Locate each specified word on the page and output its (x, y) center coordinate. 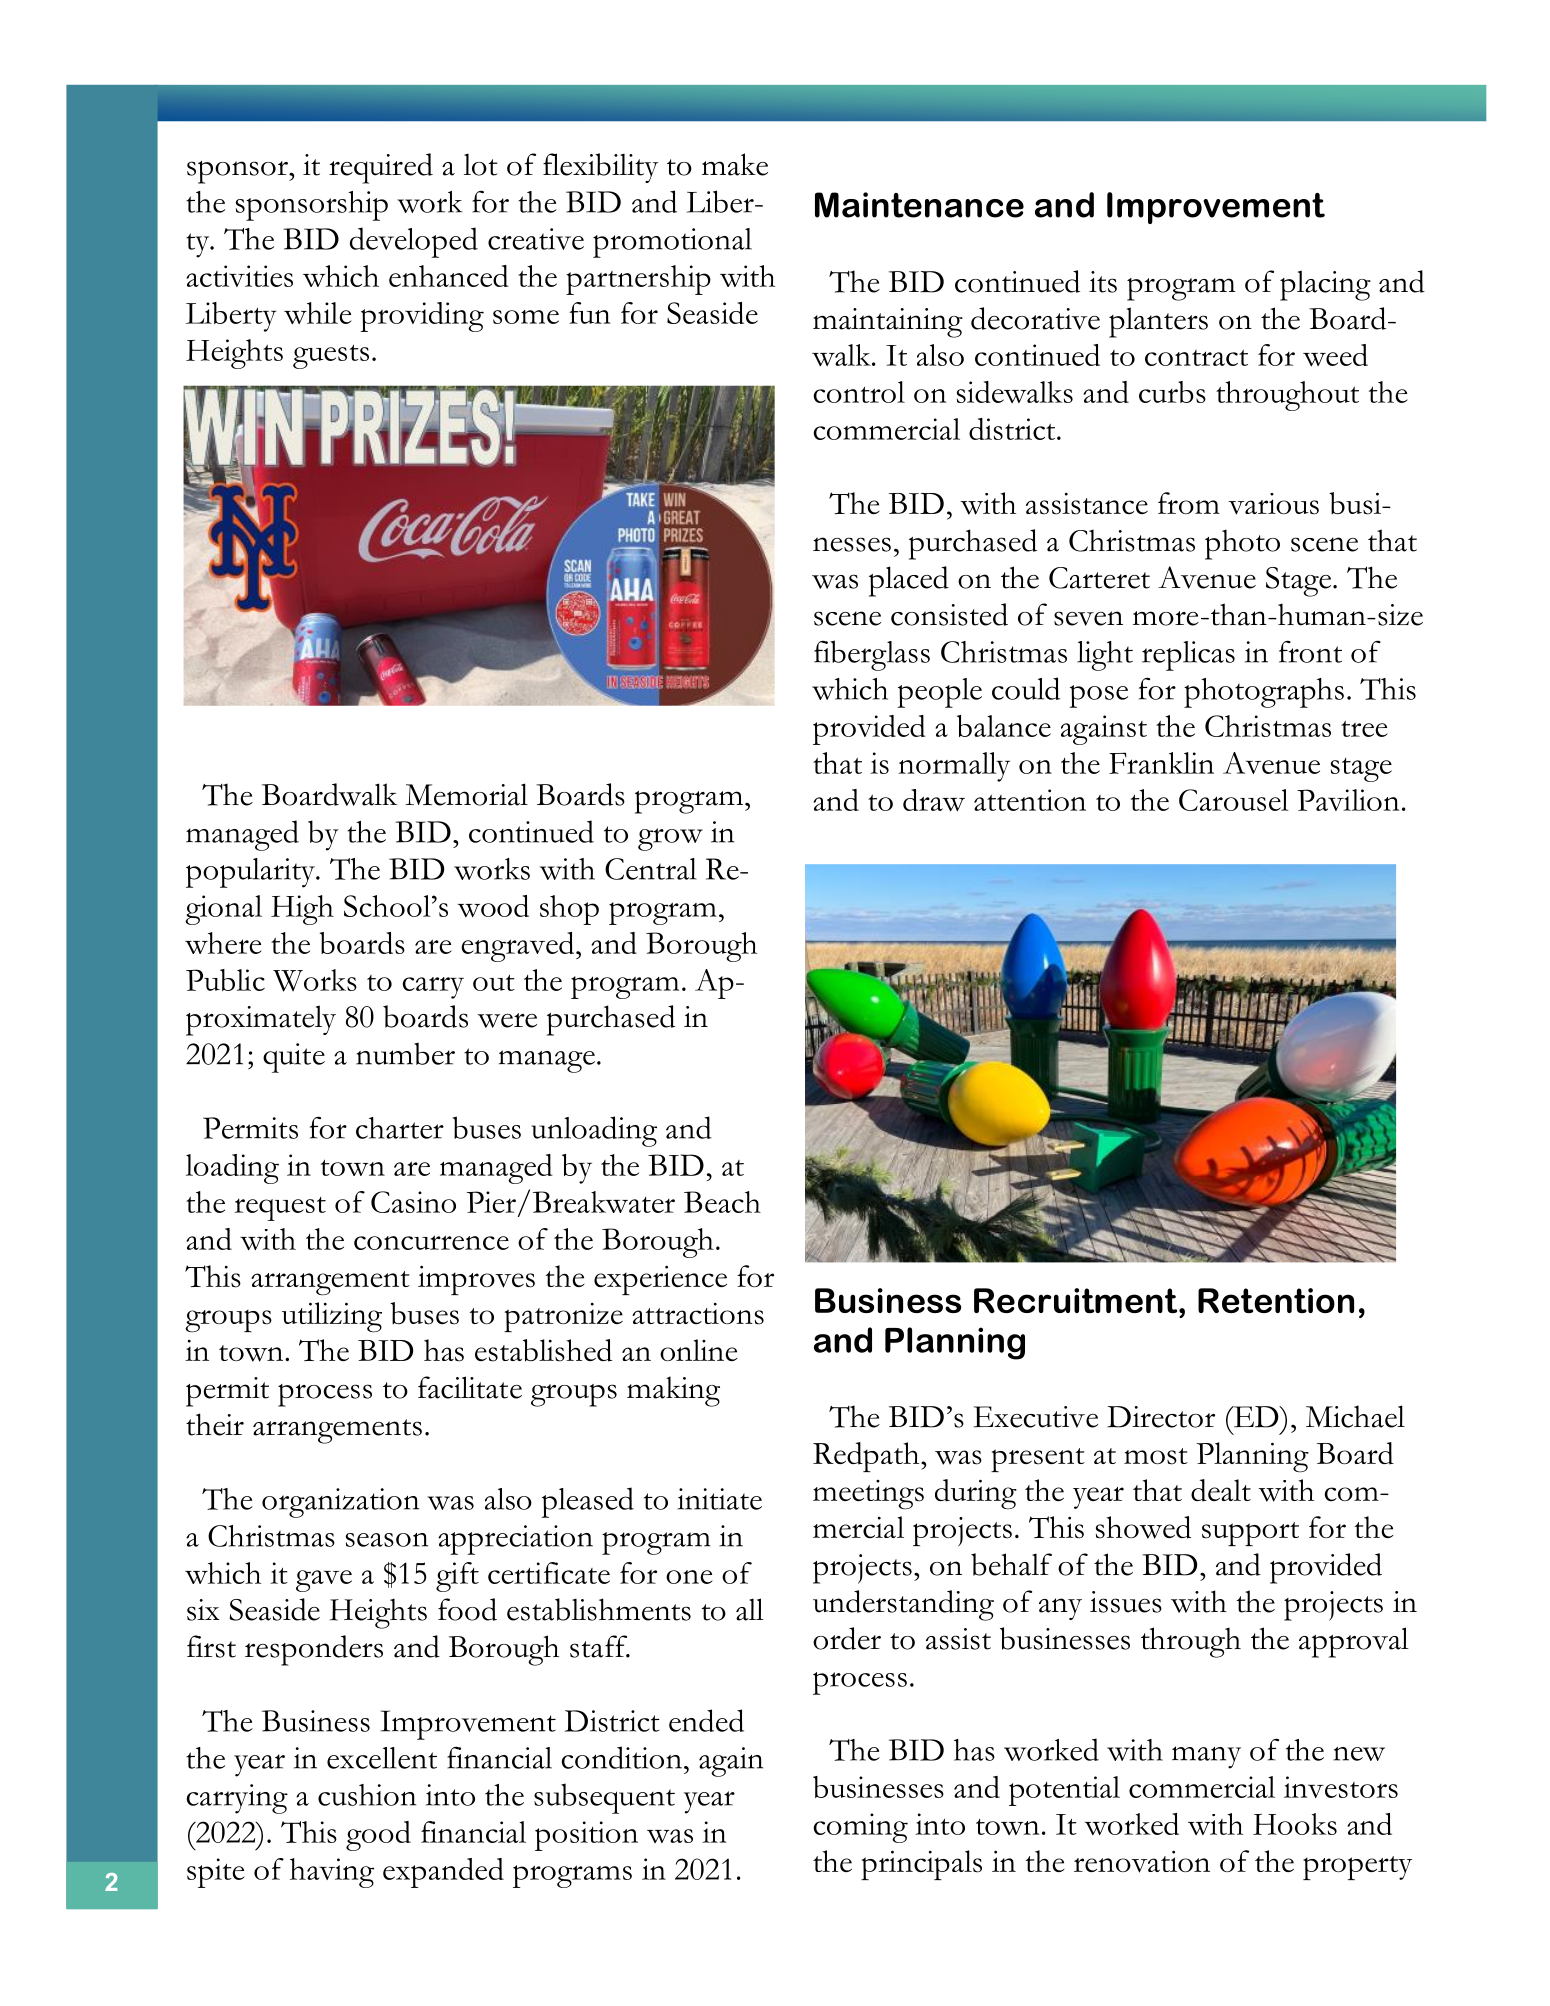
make (735, 164)
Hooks (1295, 1824)
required (381, 168)
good (378, 1836)
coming (860, 1828)
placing (1325, 285)
